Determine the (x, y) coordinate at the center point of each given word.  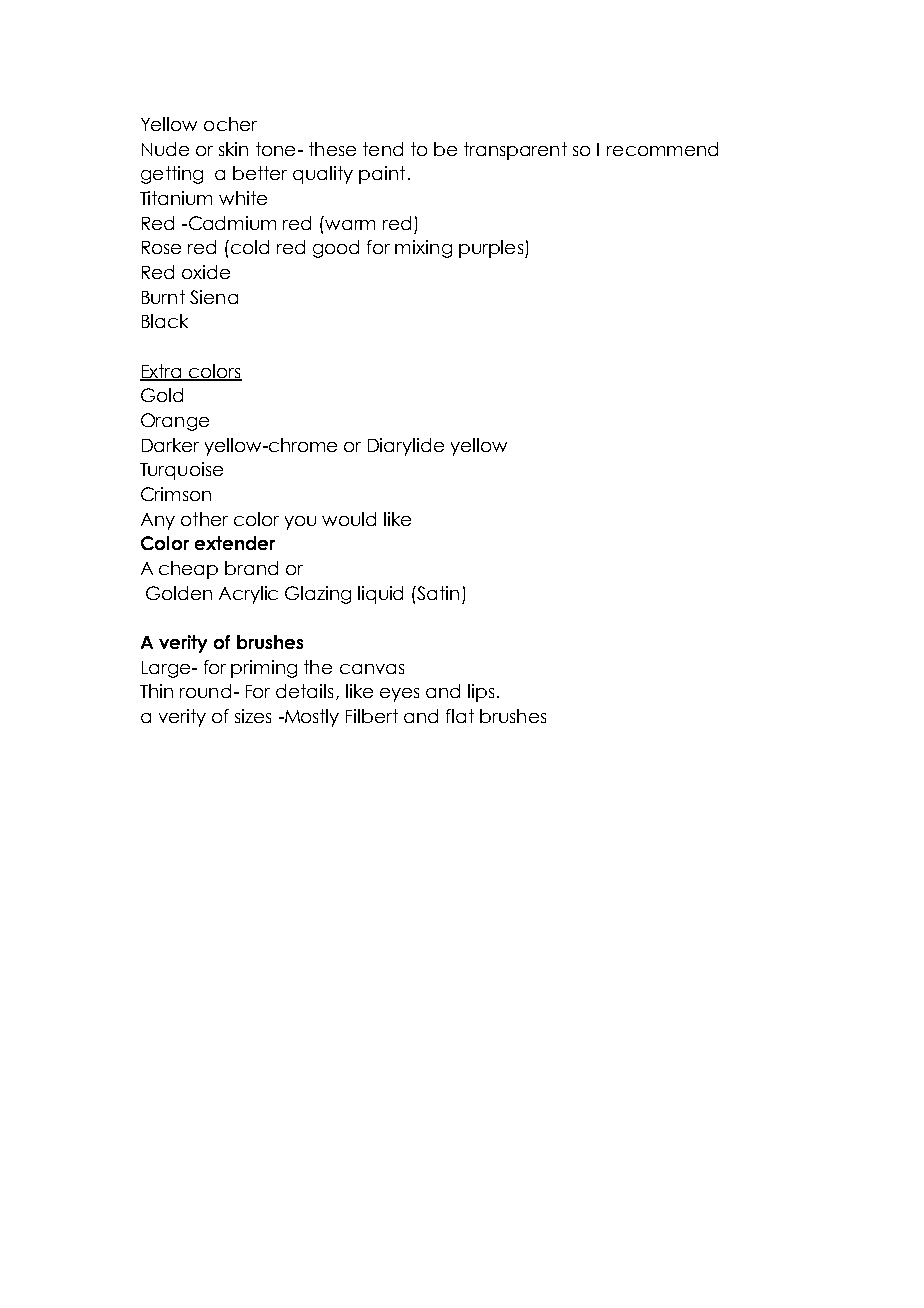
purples (491, 249)
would (349, 519)
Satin (438, 593)
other (204, 519)
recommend (662, 149)
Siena (214, 297)
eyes (399, 695)
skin (233, 149)
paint (382, 175)
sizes (253, 716)
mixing (423, 249)
